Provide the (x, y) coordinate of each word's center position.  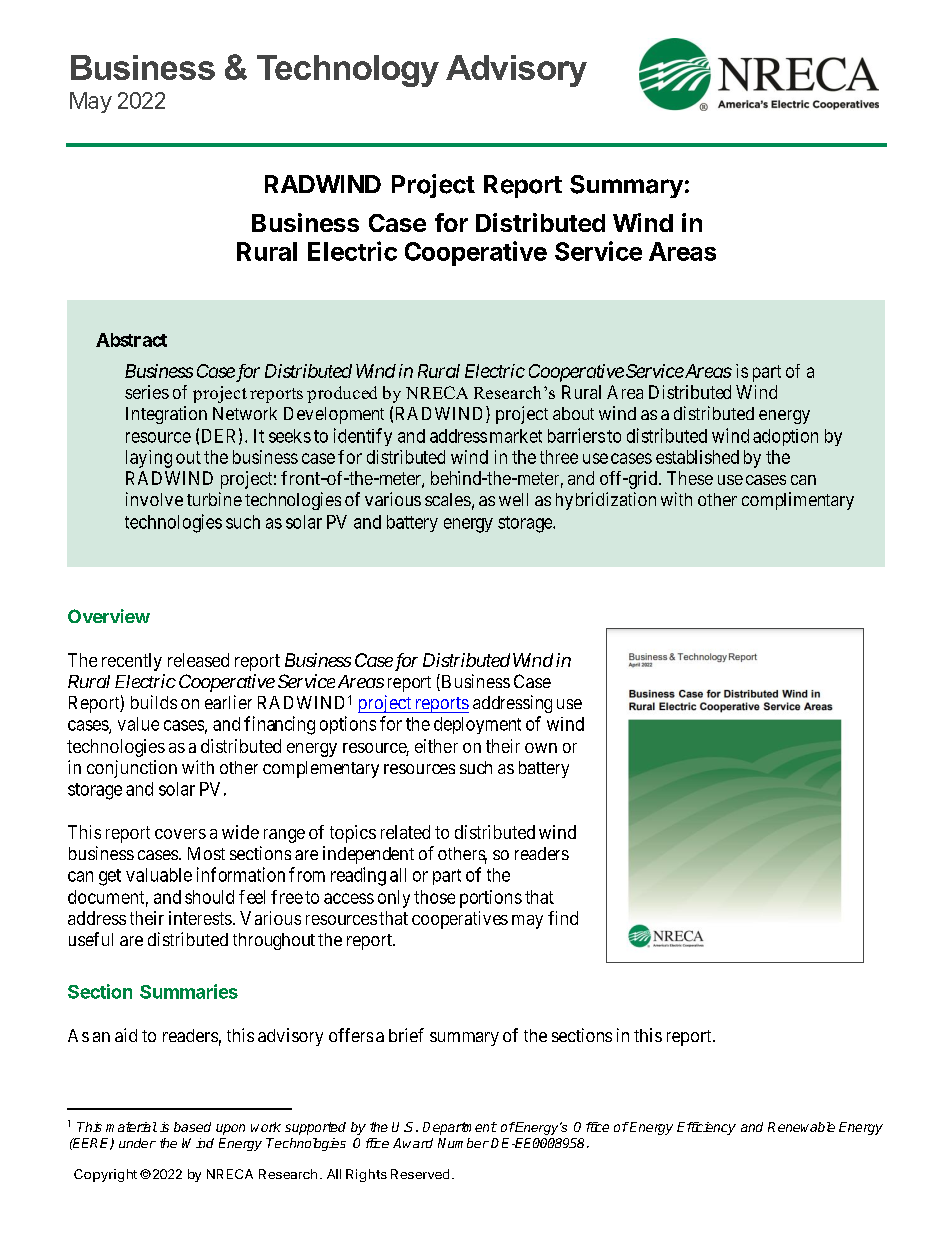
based (192, 1127)
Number (463, 1143)
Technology (348, 71)
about (573, 413)
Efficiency (706, 1128)
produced (342, 394)
